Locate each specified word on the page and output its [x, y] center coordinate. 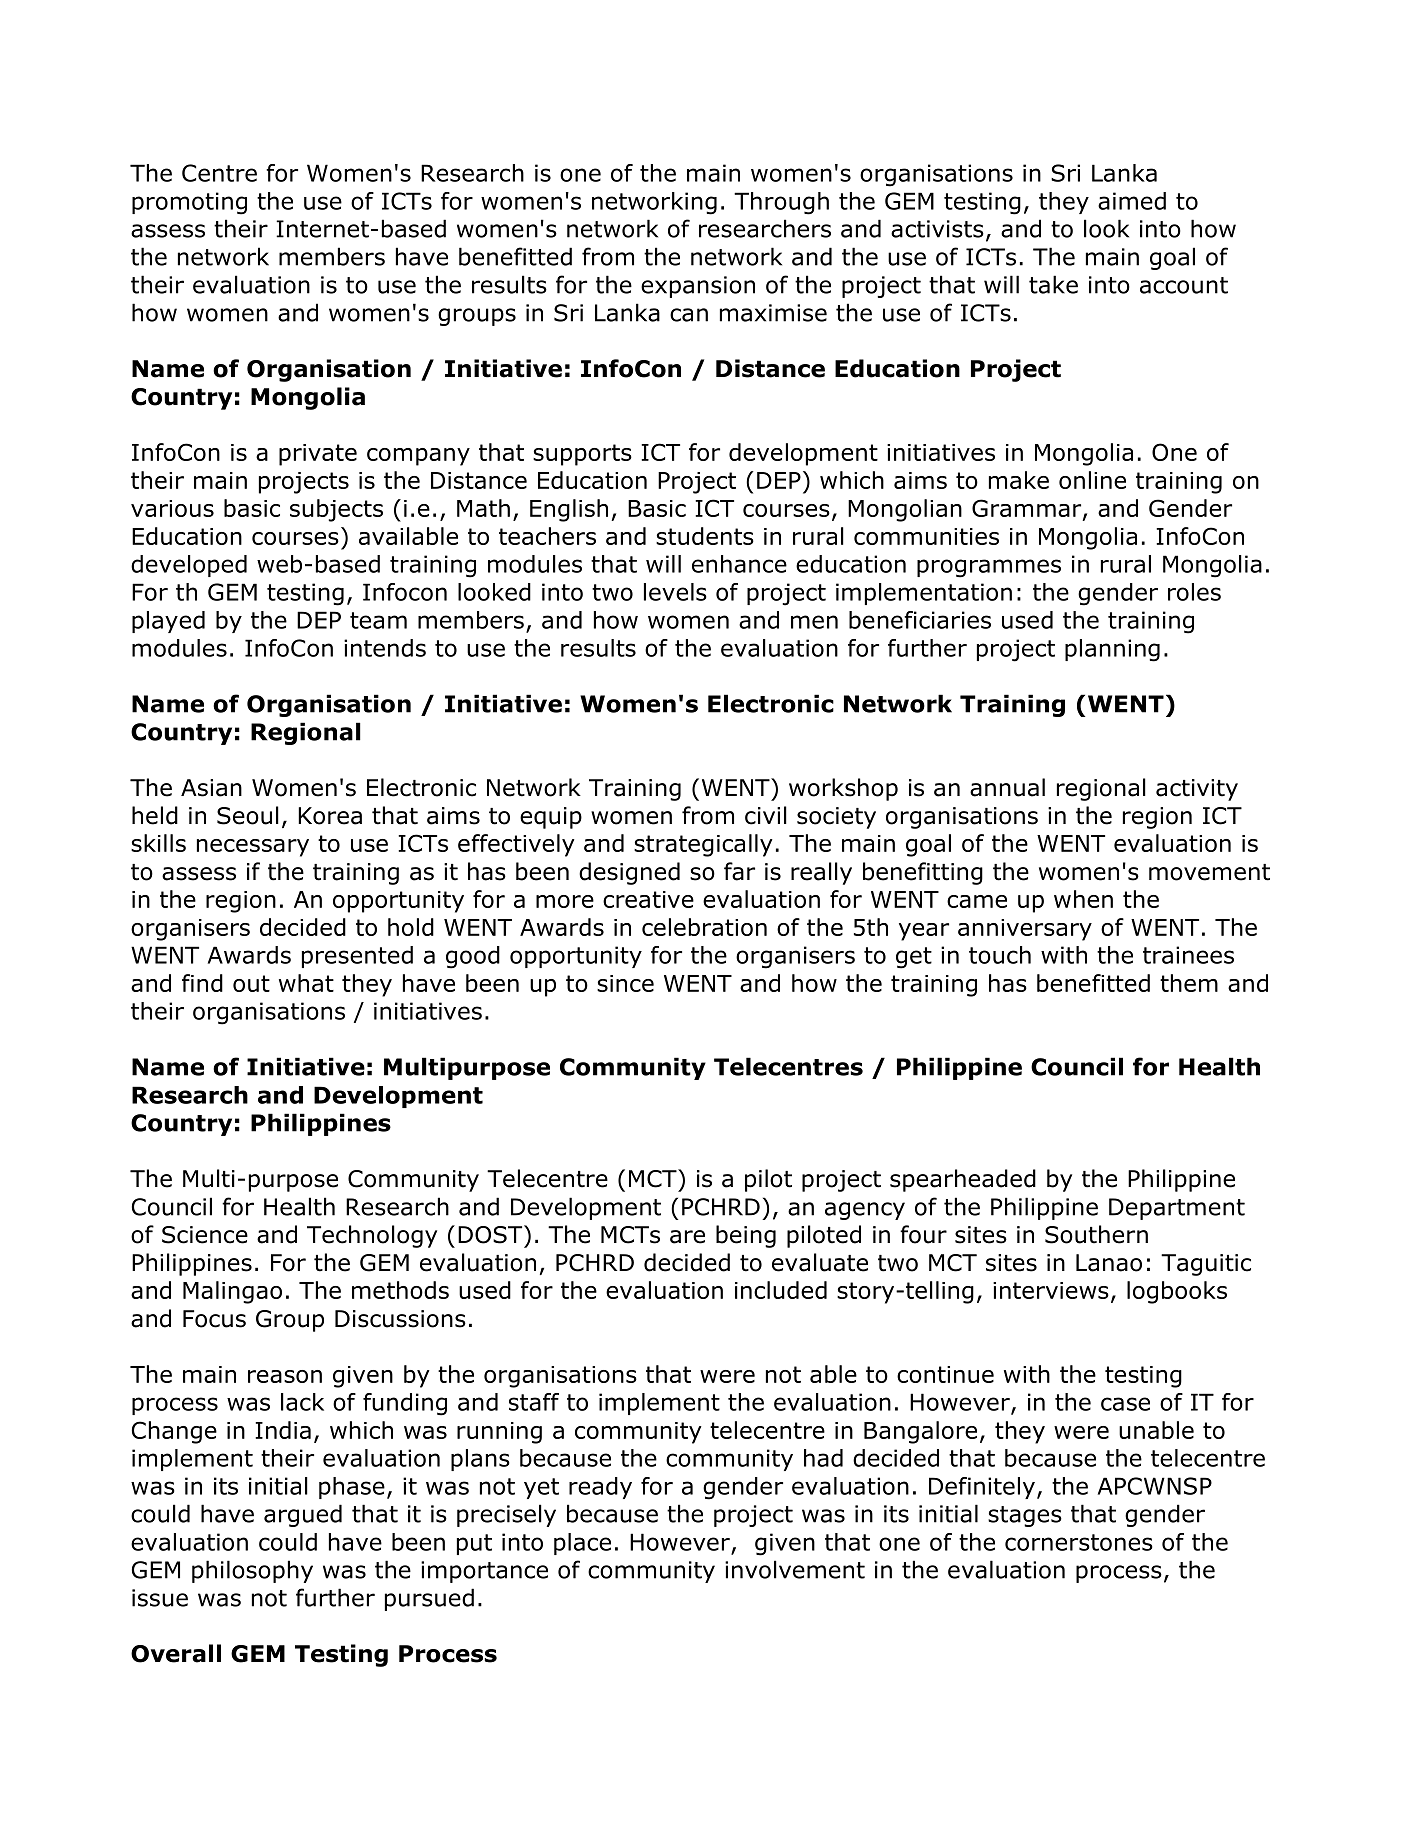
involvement [795, 1569]
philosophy [252, 1571]
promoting [189, 203]
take [1053, 284]
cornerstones [1079, 1542]
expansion [698, 287]
